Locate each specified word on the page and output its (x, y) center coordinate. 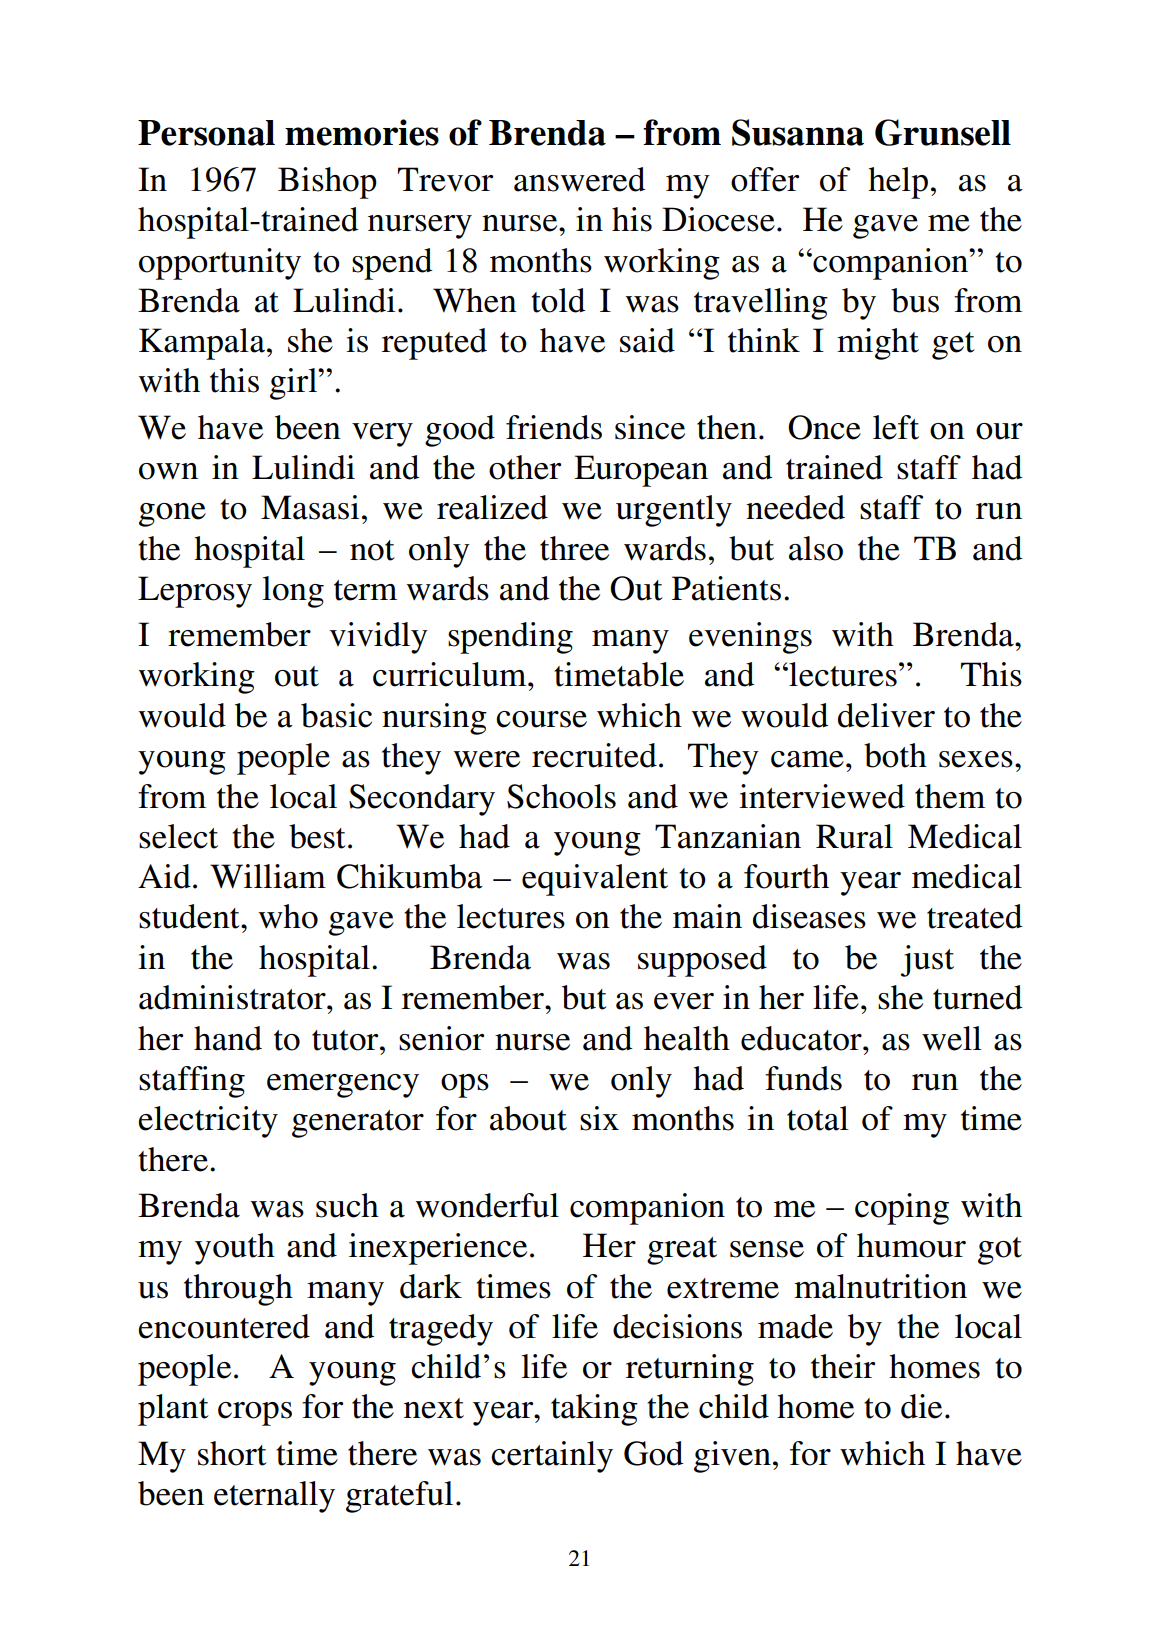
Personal (206, 133)
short (232, 1453)
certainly (552, 1457)
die (921, 1406)
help (898, 183)
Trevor (445, 179)
